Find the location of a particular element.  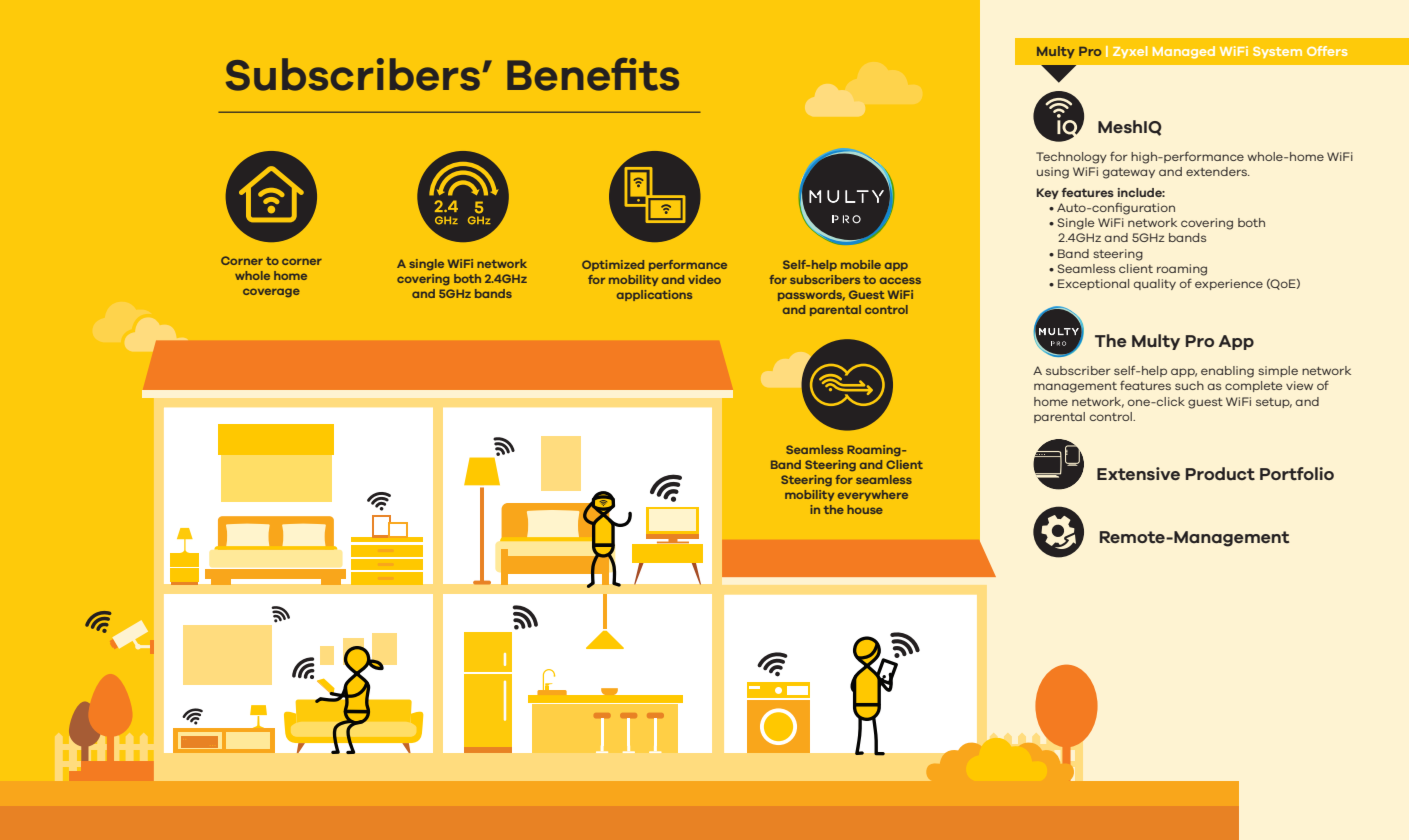

passwords is located at coordinates (811, 295).
